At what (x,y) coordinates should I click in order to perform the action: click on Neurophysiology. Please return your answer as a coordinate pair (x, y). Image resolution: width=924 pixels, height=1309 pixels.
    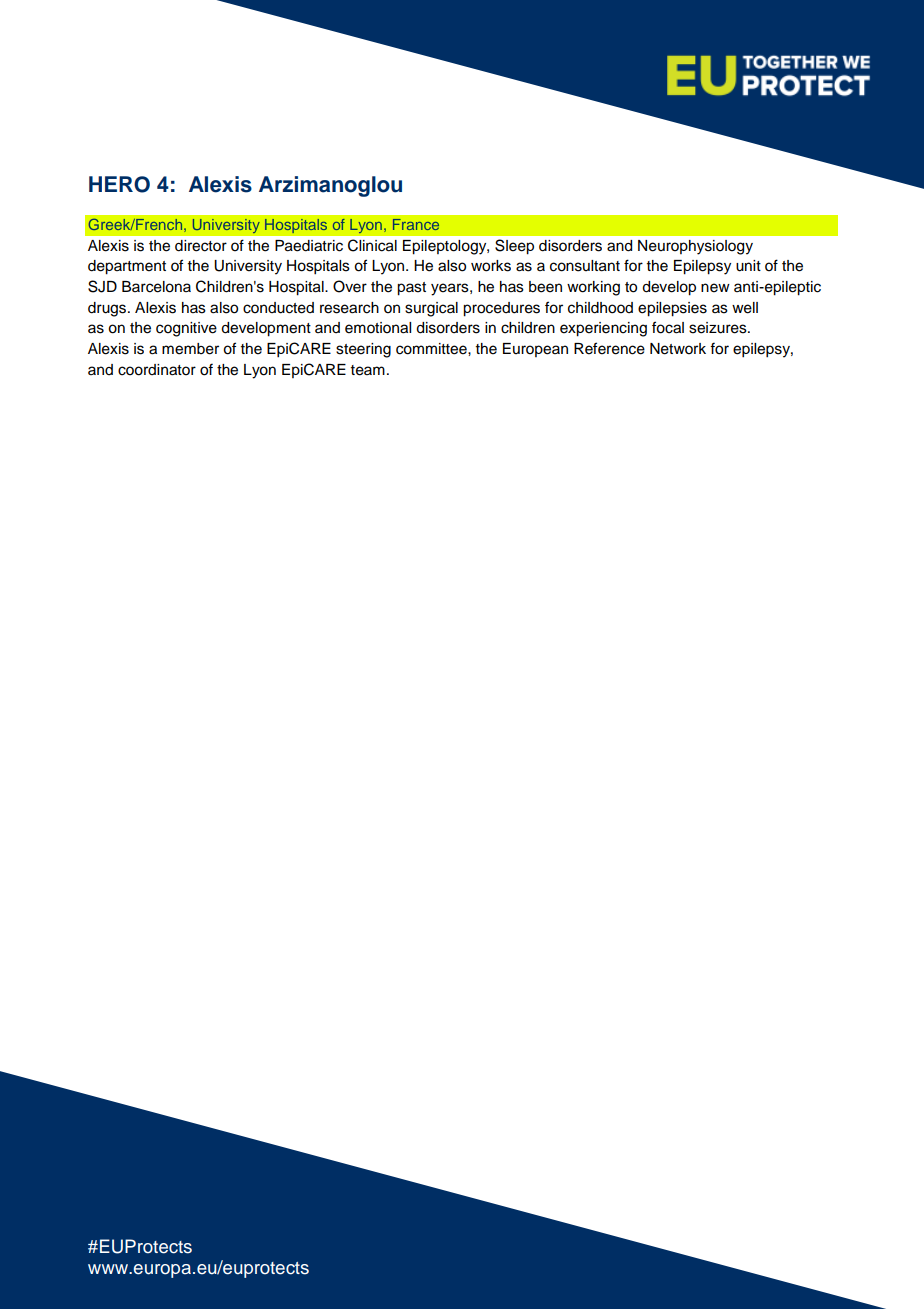
    Looking at the image, I should click on (695, 247).
